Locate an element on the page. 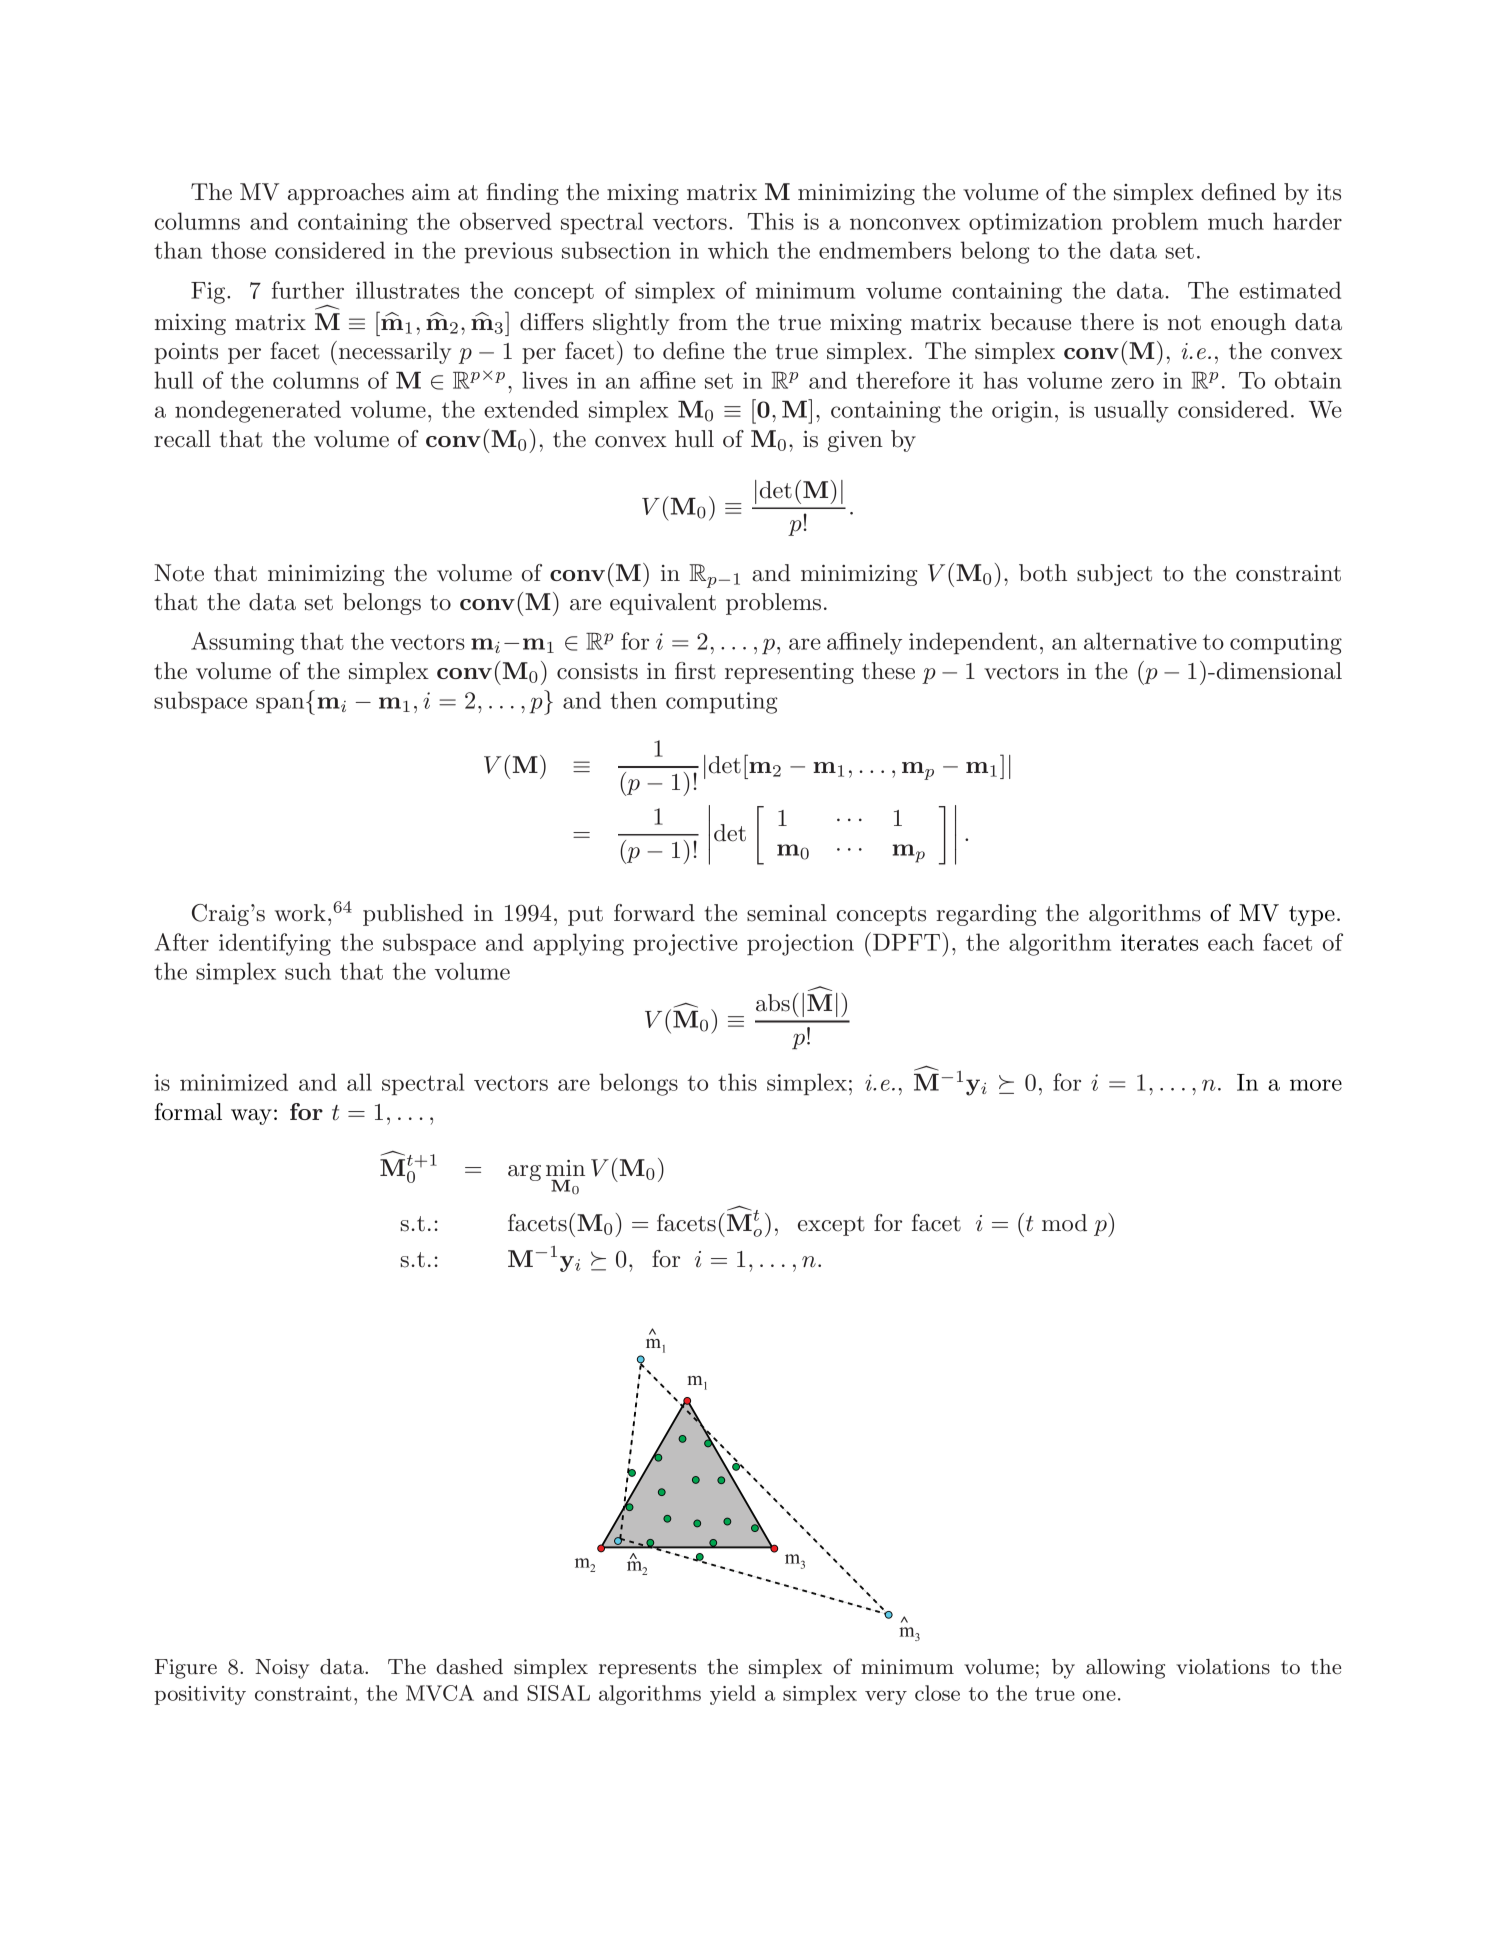  iterates is located at coordinates (1159, 942).
